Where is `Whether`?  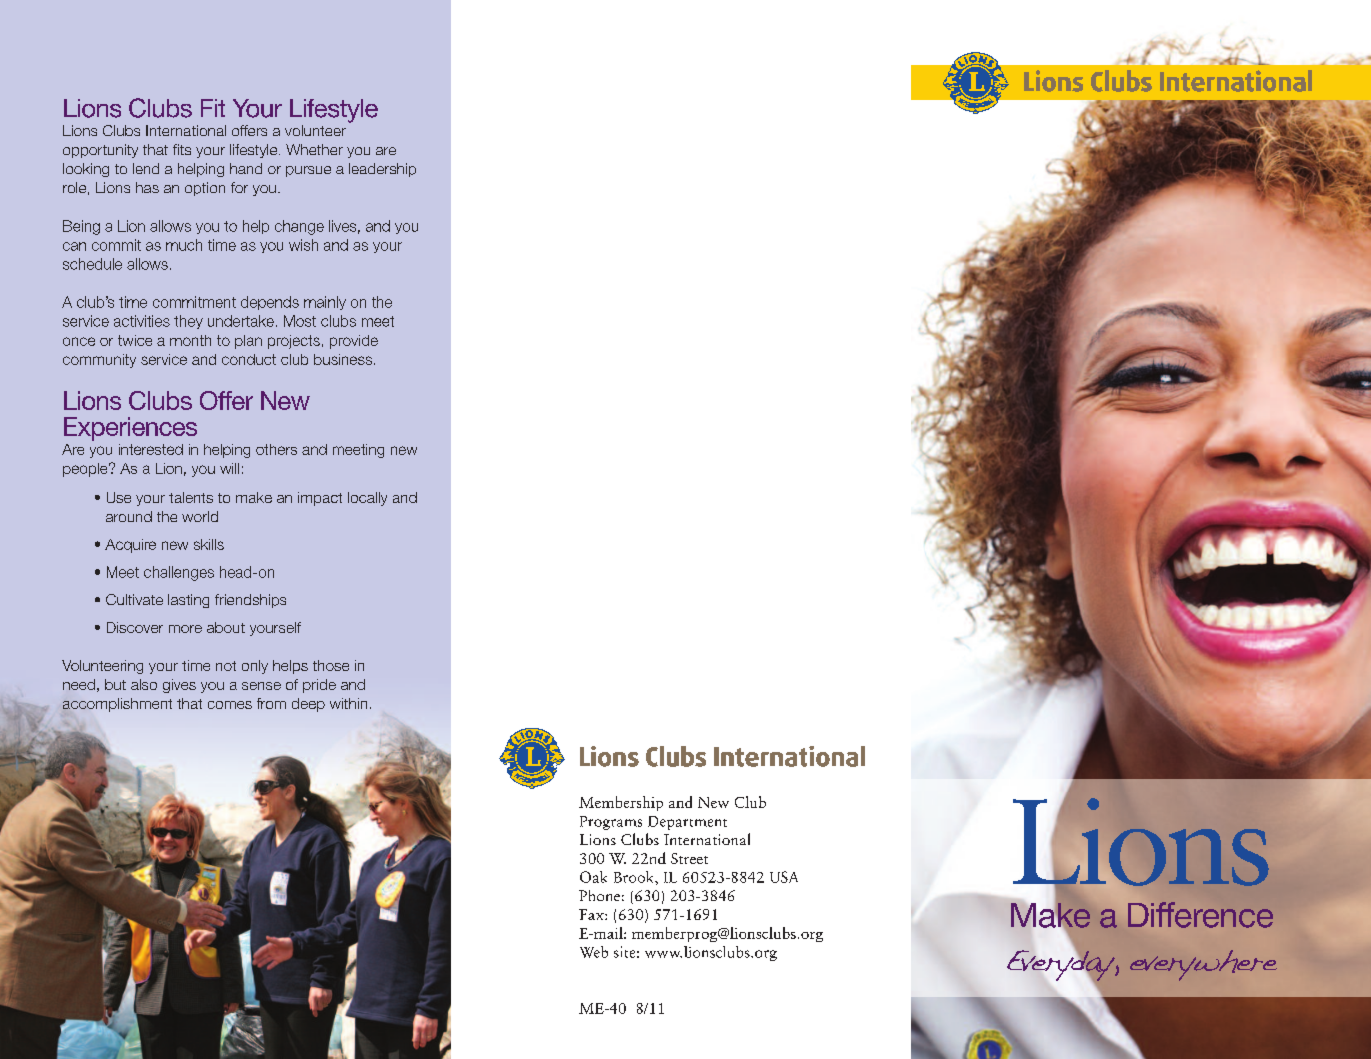
Whether is located at coordinates (314, 149).
